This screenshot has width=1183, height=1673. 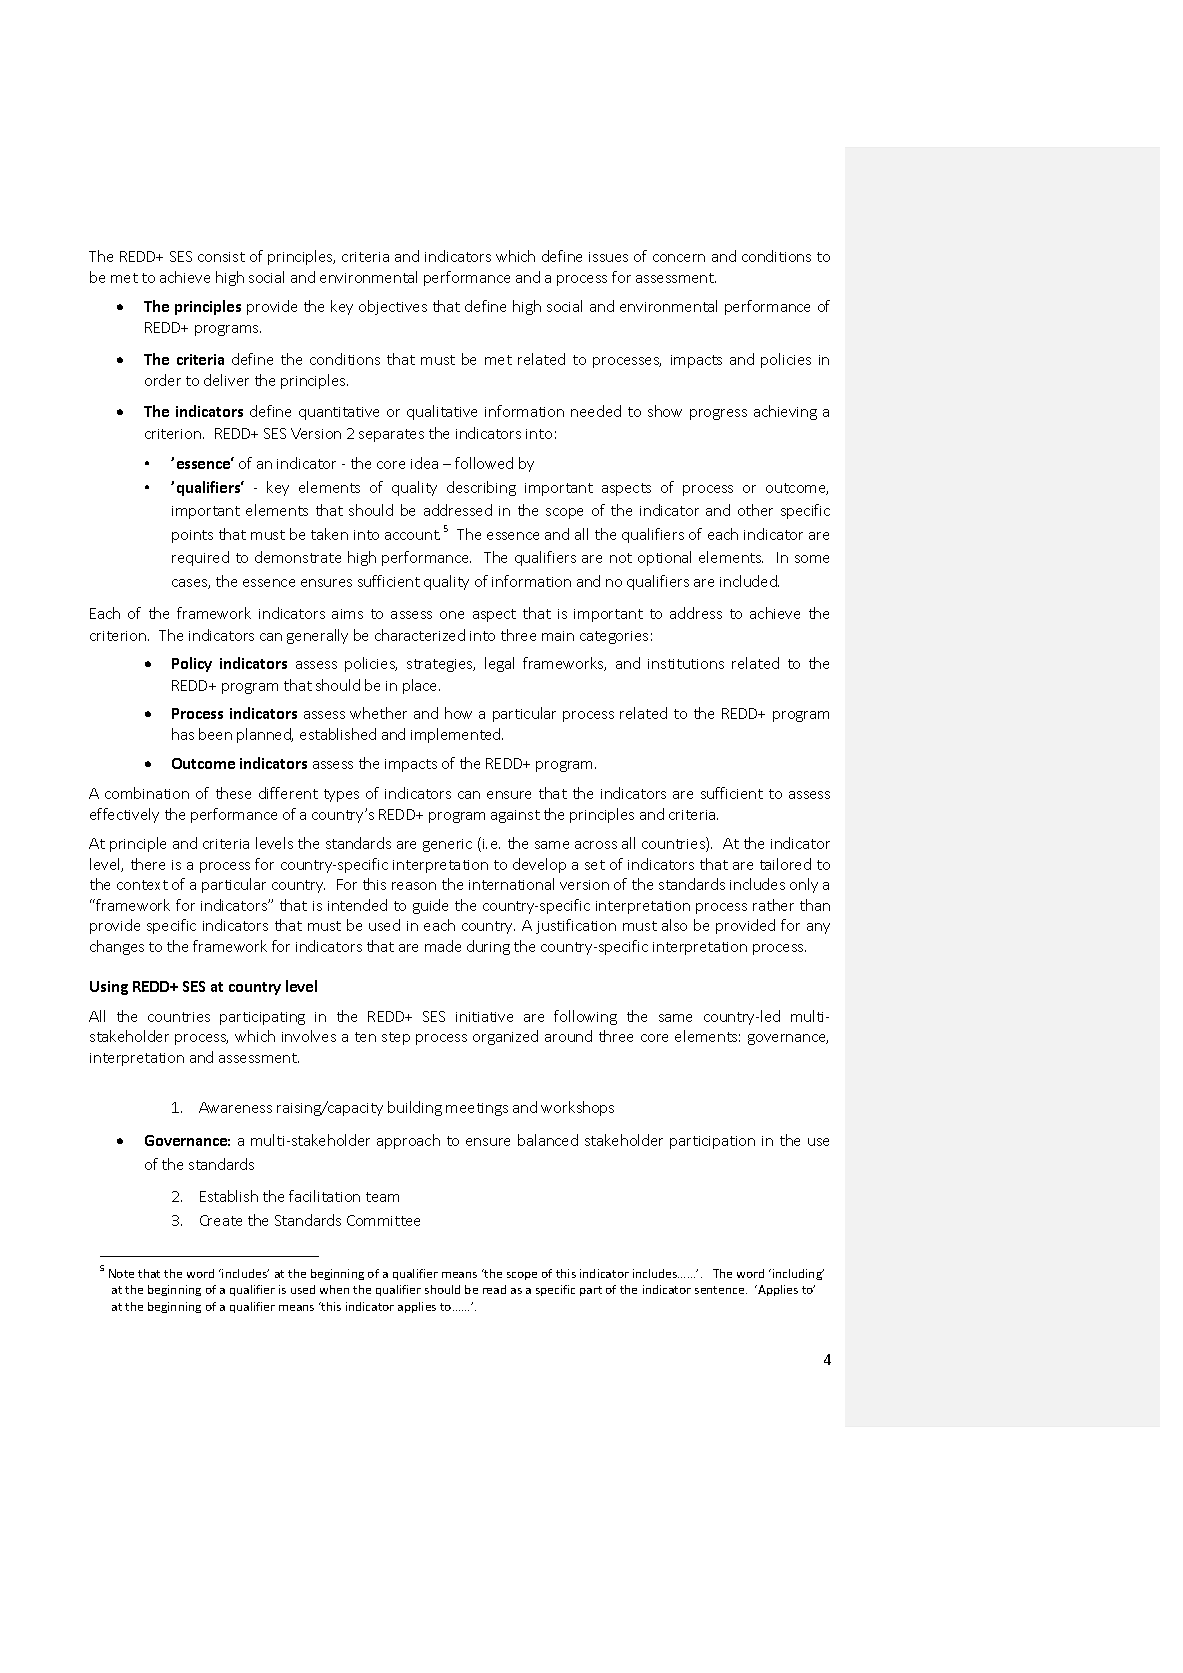 What do you see at coordinates (721, 1290) in the screenshot?
I see `sentence` at bounding box center [721, 1290].
